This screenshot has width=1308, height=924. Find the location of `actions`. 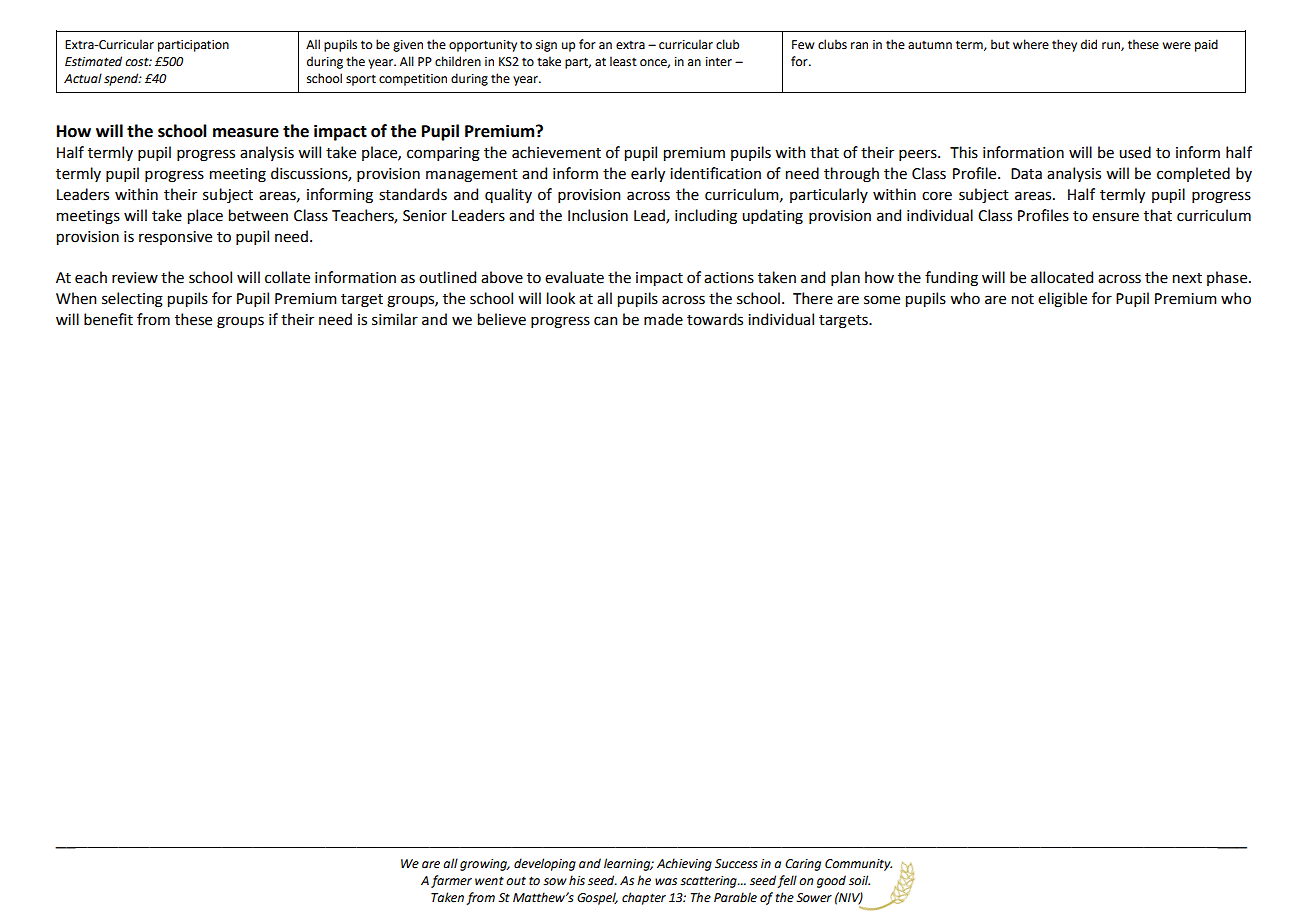

actions is located at coordinates (729, 278).
